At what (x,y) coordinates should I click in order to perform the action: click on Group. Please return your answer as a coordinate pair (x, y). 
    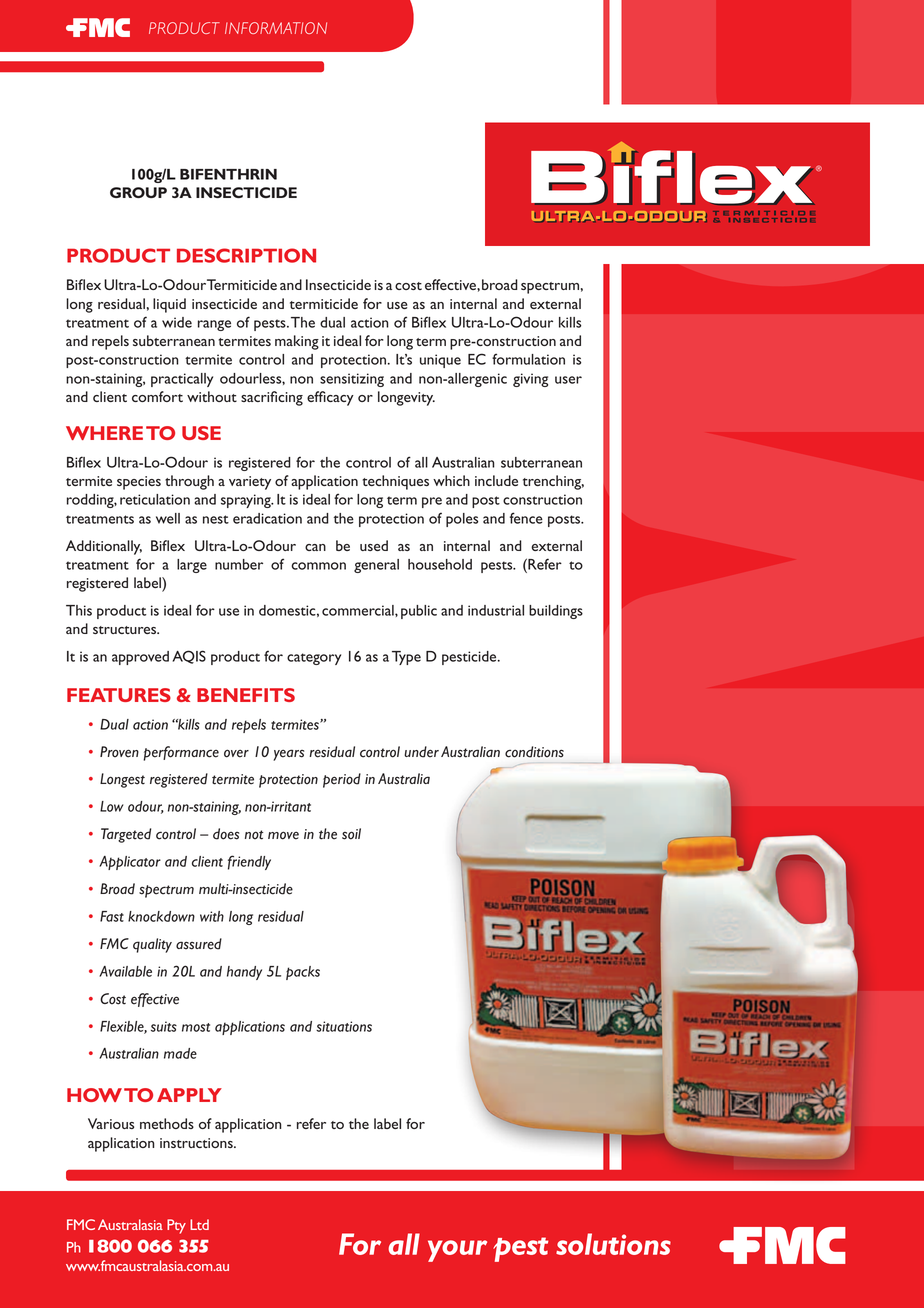
    Looking at the image, I should click on (138, 192).
